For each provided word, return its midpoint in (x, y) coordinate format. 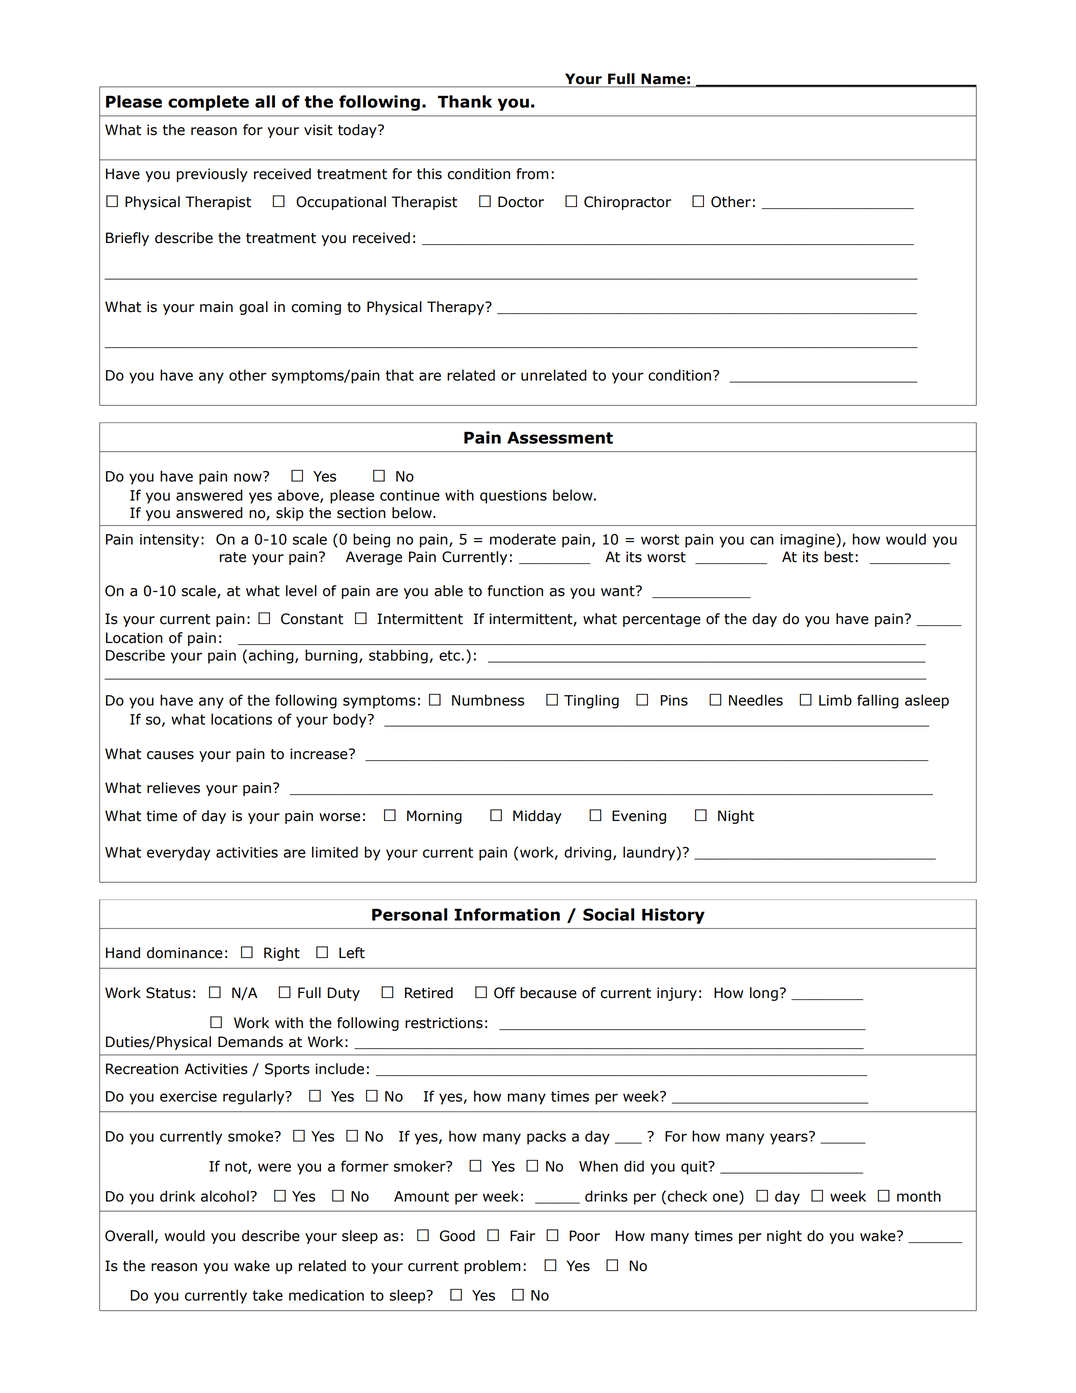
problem (492, 1267)
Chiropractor (627, 203)
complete (208, 103)
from (532, 174)
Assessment (560, 438)
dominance (185, 953)
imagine (808, 540)
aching (272, 656)
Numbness (488, 700)
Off (504, 993)
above (299, 496)
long (764, 994)
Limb (835, 700)
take (268, 1295)
